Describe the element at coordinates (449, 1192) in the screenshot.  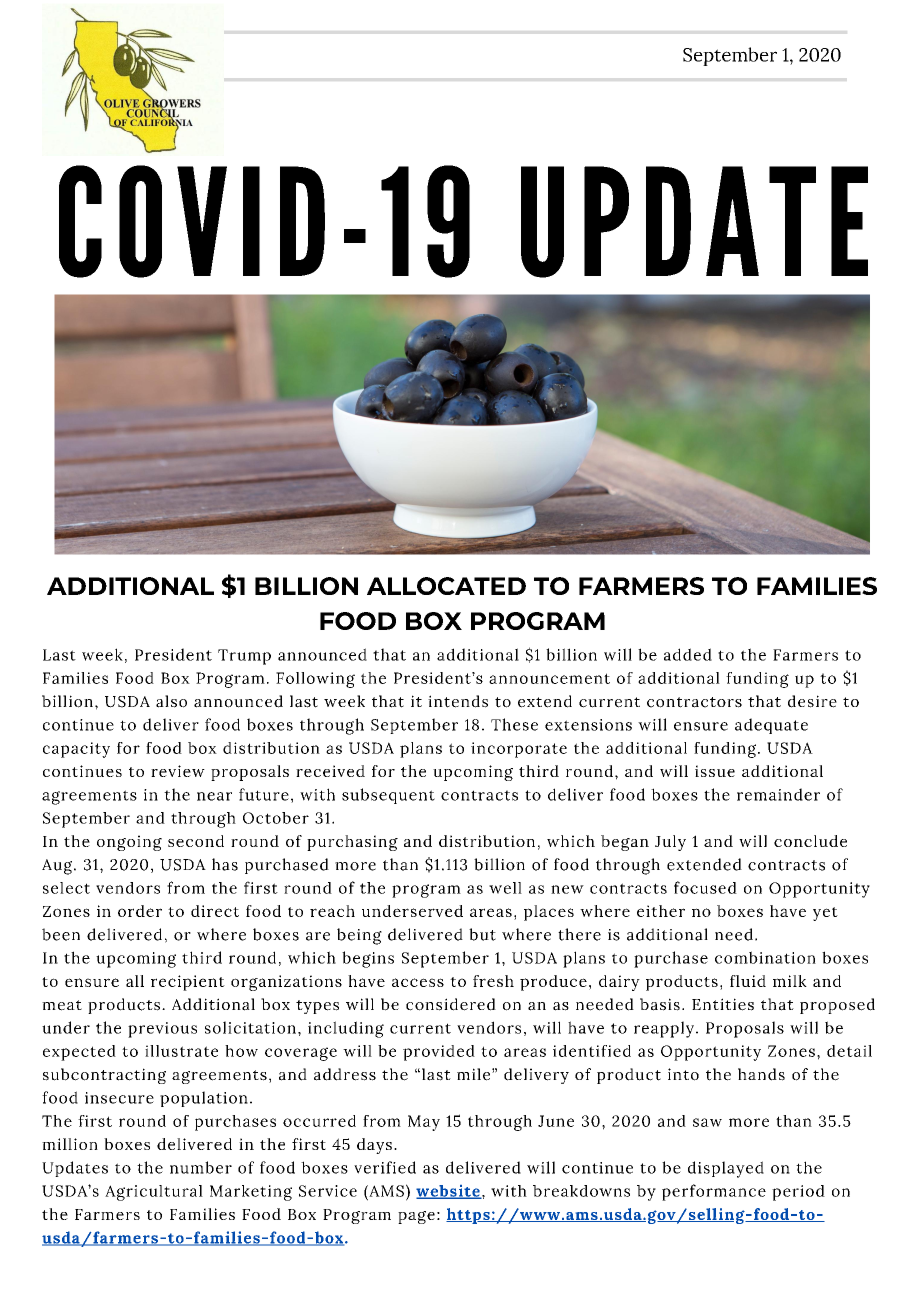
I see `website` at that location.
